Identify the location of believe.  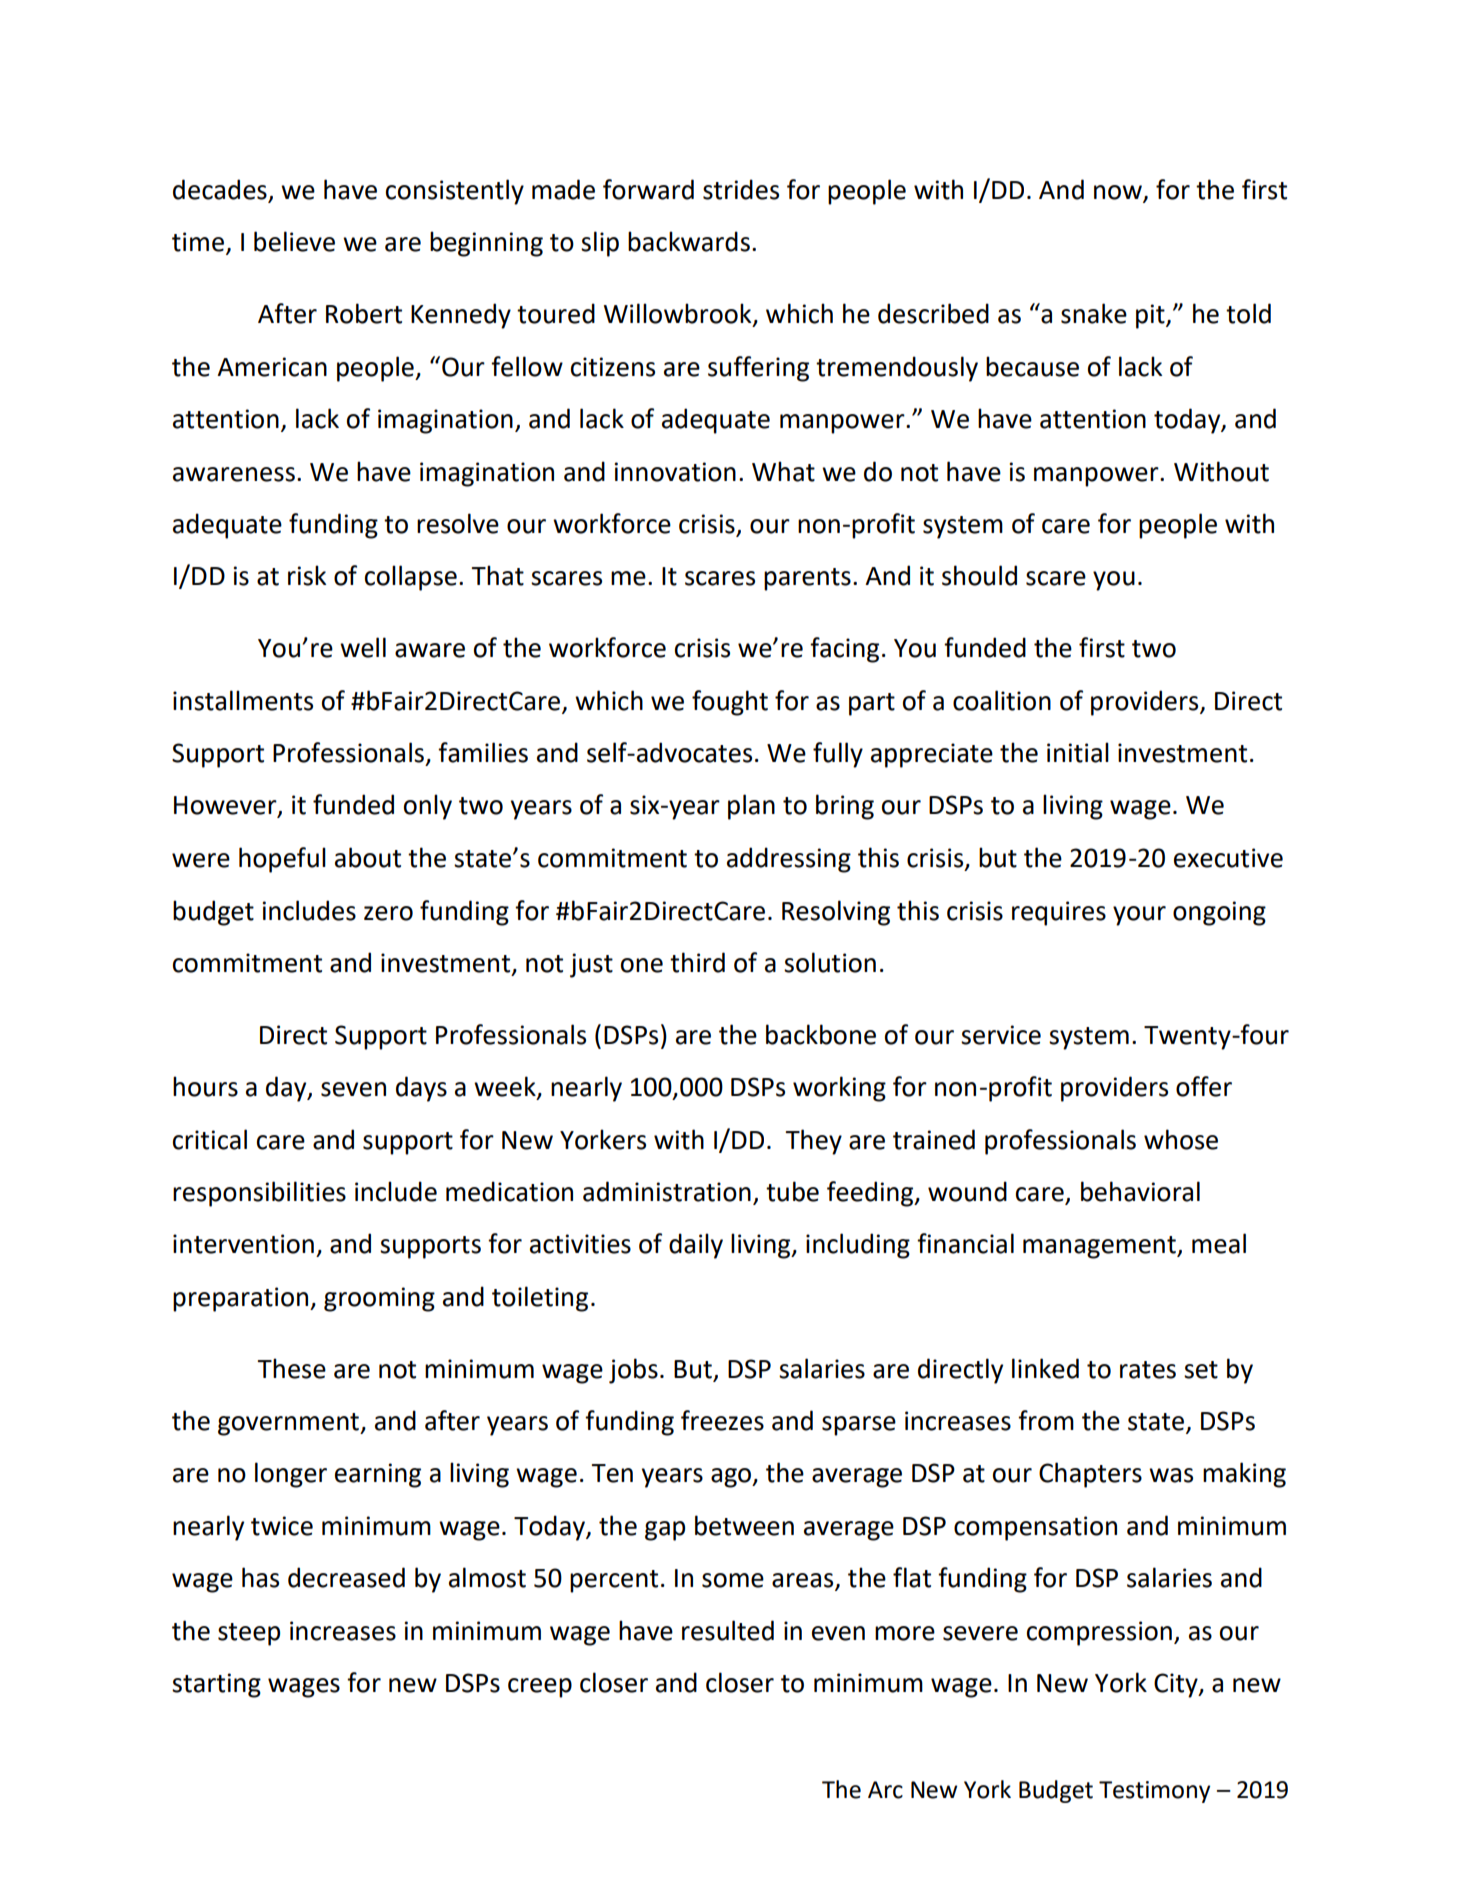
(294, 241).
